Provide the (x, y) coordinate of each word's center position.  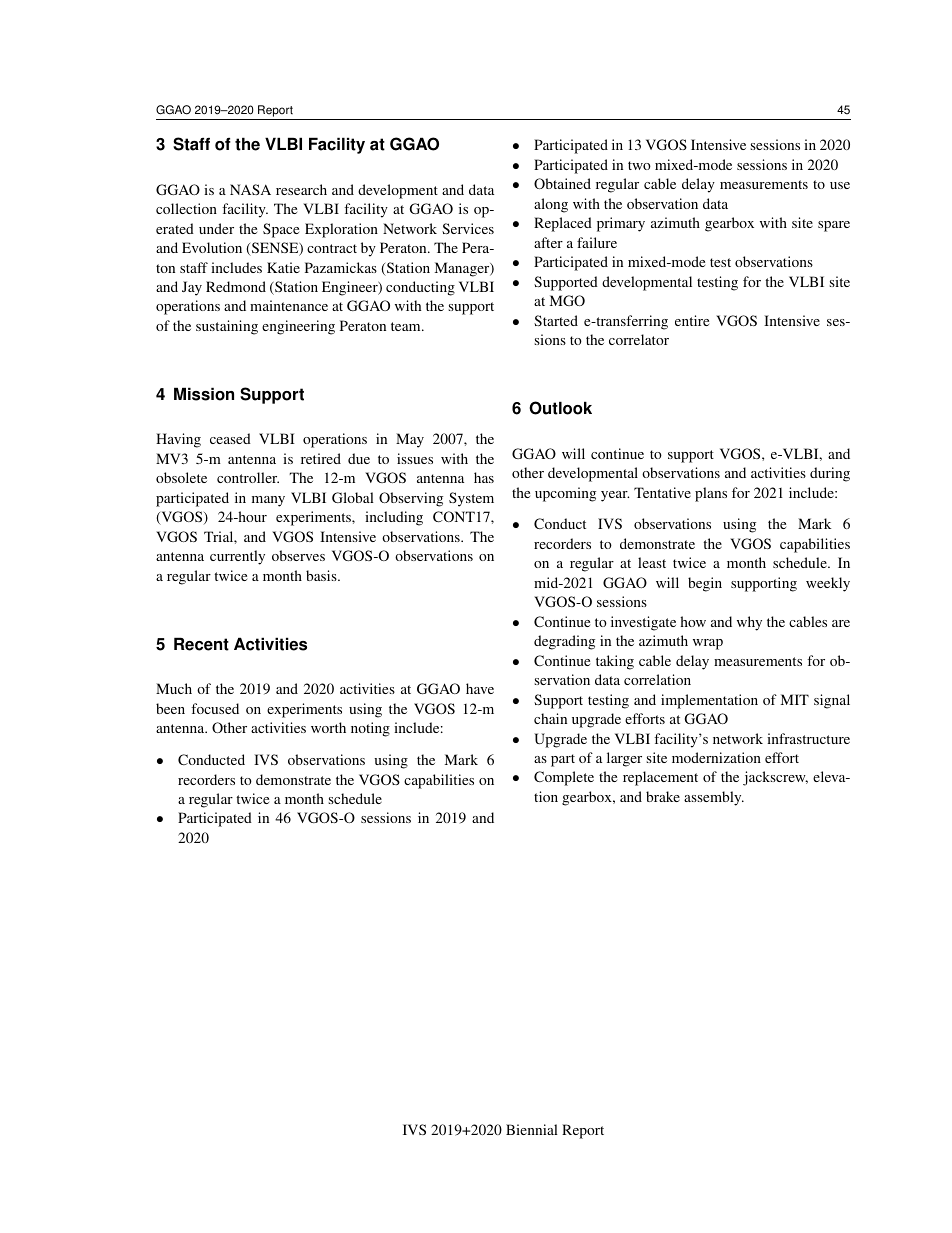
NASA (250, 189)
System (471, 499)
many (268, 501)
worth (328, 727)
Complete (564, 778)
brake (663, 796)
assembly (714, 798)
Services (468, 228)
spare (834, 226)
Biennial (532, 1129)
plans (711, 494)
